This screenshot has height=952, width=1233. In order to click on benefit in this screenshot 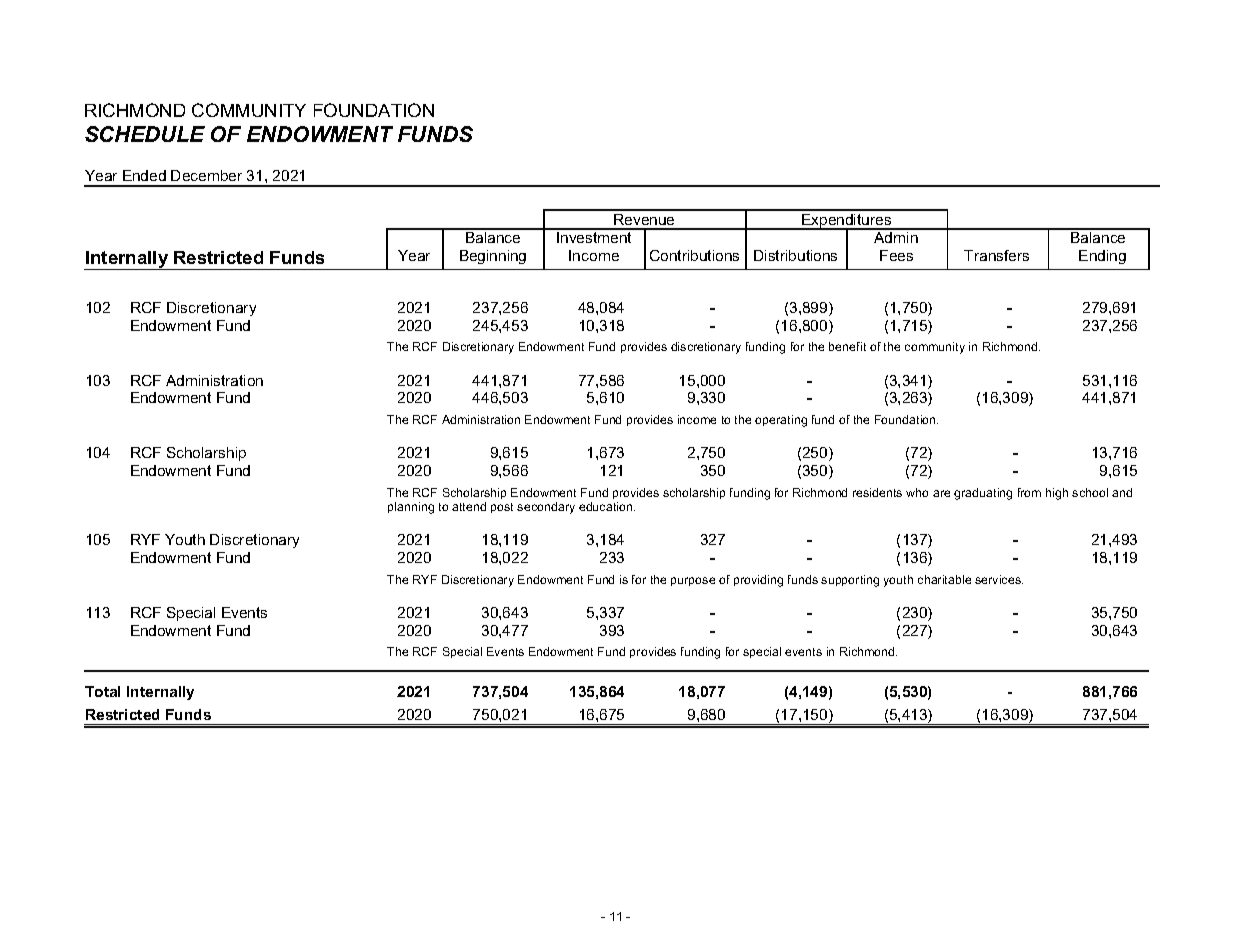, I will do `click(847, 346)`.
